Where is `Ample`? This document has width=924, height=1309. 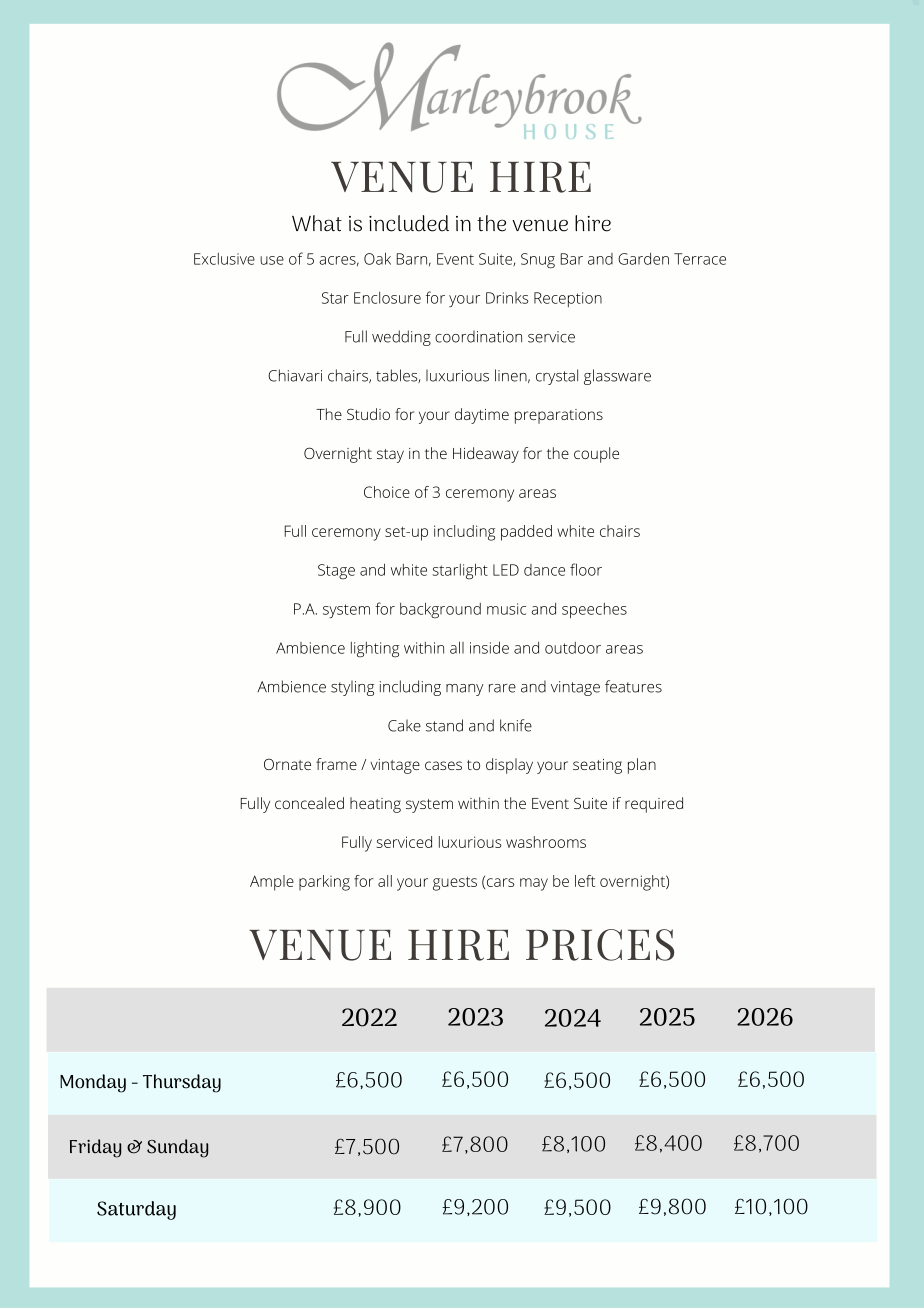 Ample is located at coordinates (272, 883).
